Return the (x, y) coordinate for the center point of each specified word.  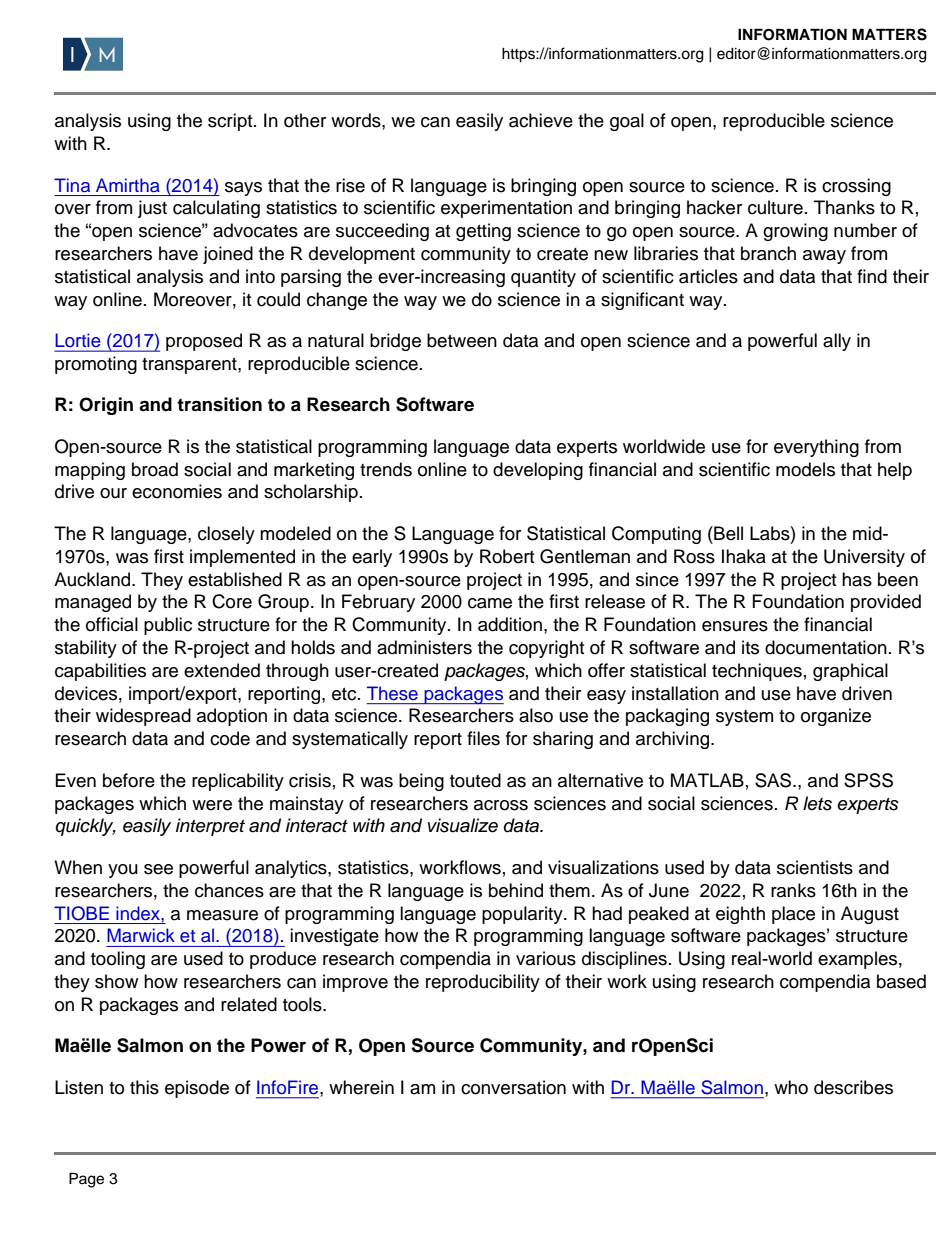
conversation (513, 1087)
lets (817, 803)
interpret (210, 827)
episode (197, 1089)
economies (177, 491)
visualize (463, 825)
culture (775, 207)
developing (538, 471)
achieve (541, 120)
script (231, 122)
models (805, 469)
